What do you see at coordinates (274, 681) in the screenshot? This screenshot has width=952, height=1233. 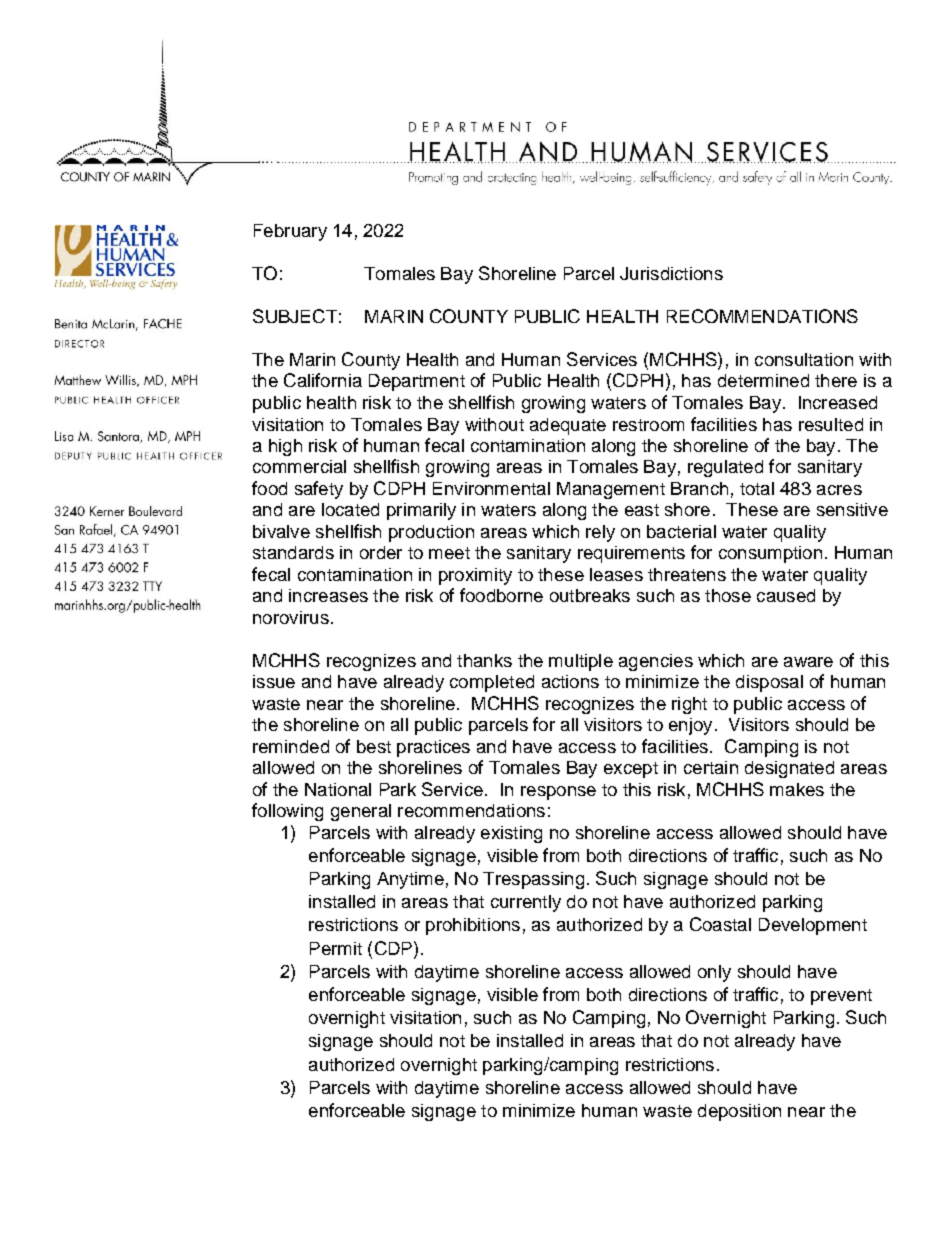 I see `issue` at bounding box center [274, 681].
